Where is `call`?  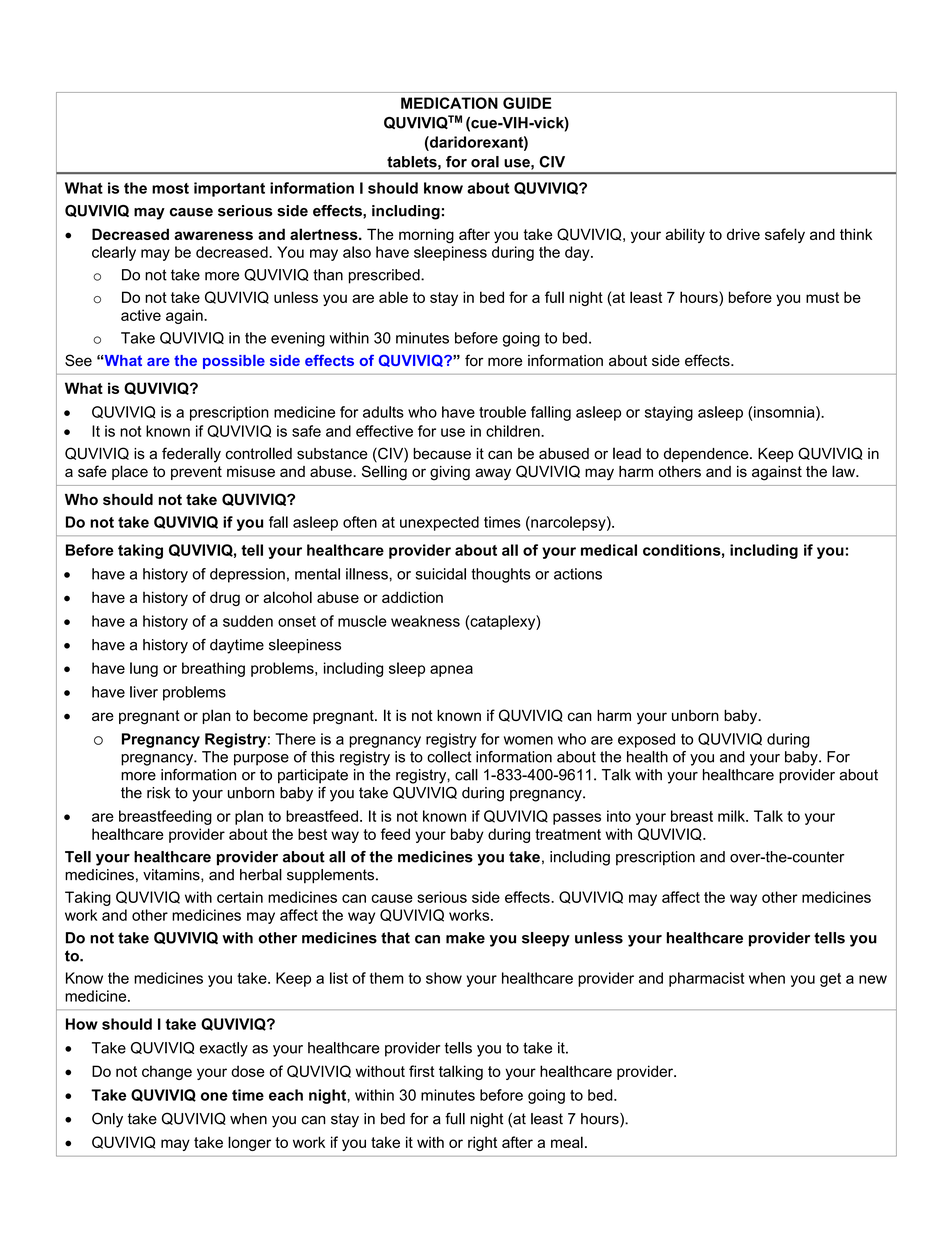 call is located at coordinates (466, 775).
